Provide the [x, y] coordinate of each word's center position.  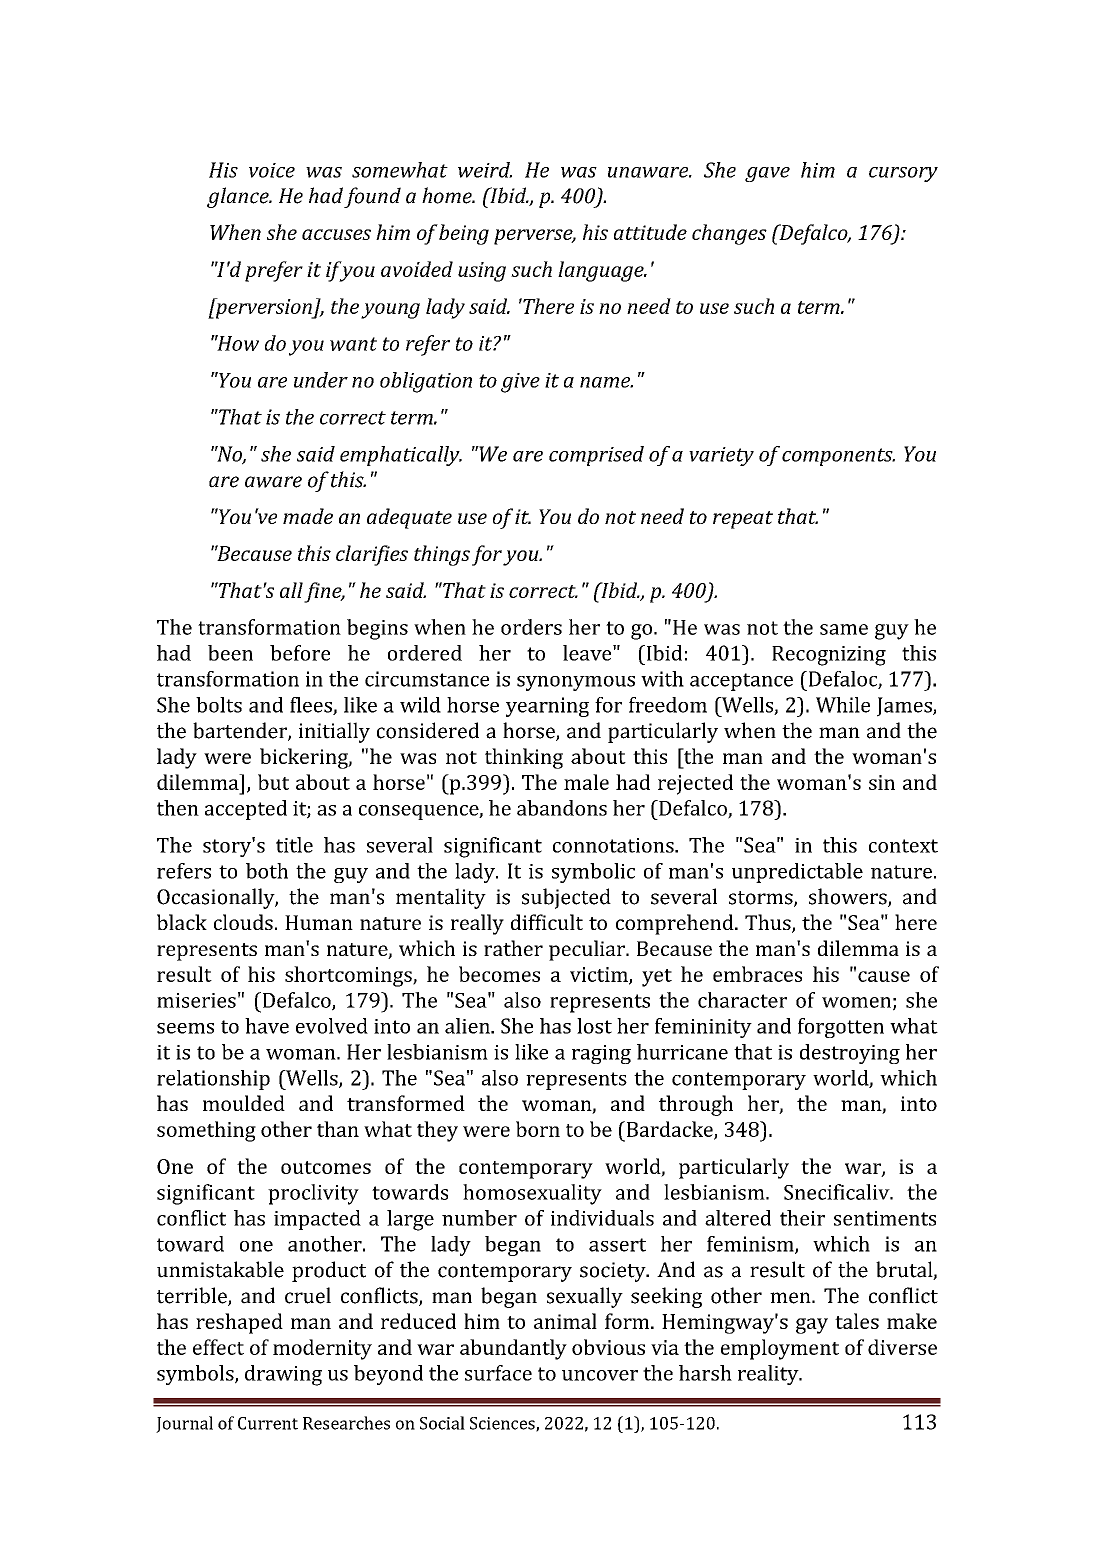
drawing [283, 1375]
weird [485, 170]
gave [767, 174]
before [300, 653]
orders [531, 627]
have [267, 1026]
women [856, 1002]
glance [239, 197]
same [844, 629]
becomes [499, 974]
